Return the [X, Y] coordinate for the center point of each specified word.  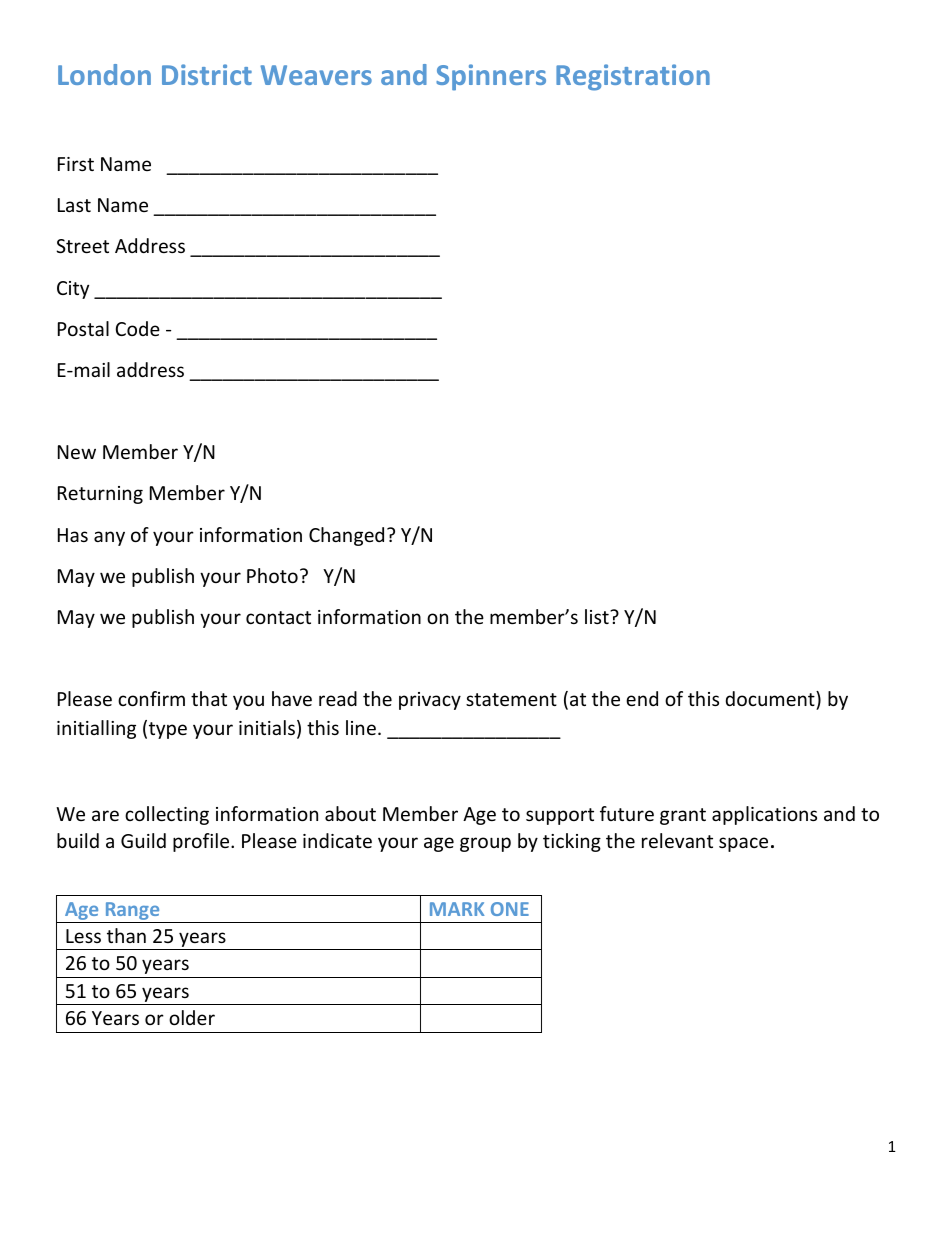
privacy [430, 701]
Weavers [316, 75]
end [642, 698]
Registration [633, 77]
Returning [100, 495]
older [192, 1017]
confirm [151, 698]
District [207, 74]
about [350, 813]
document [771, 698]
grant [683, 816]
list [598, 616]
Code [138, 328]
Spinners [491, 77]
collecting [167, 815]
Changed [346, 536]
